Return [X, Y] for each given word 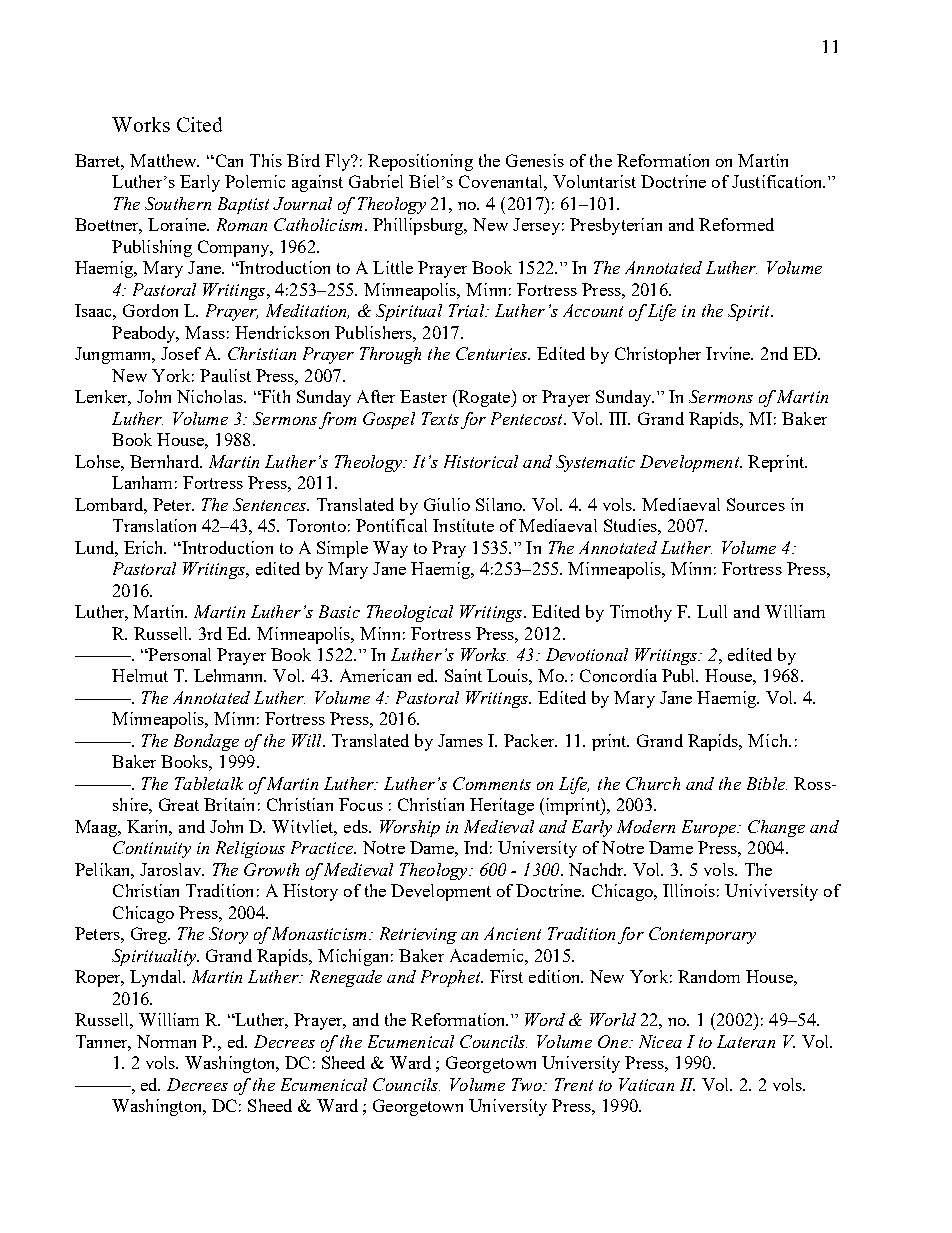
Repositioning [420, 162]
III [619, 418]
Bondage [206, 742]
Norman [166, 1041]
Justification [778, 181]
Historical [481, 461]
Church [653, 783]
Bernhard [166, 461]
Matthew [164, 160]
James [460, 740]
